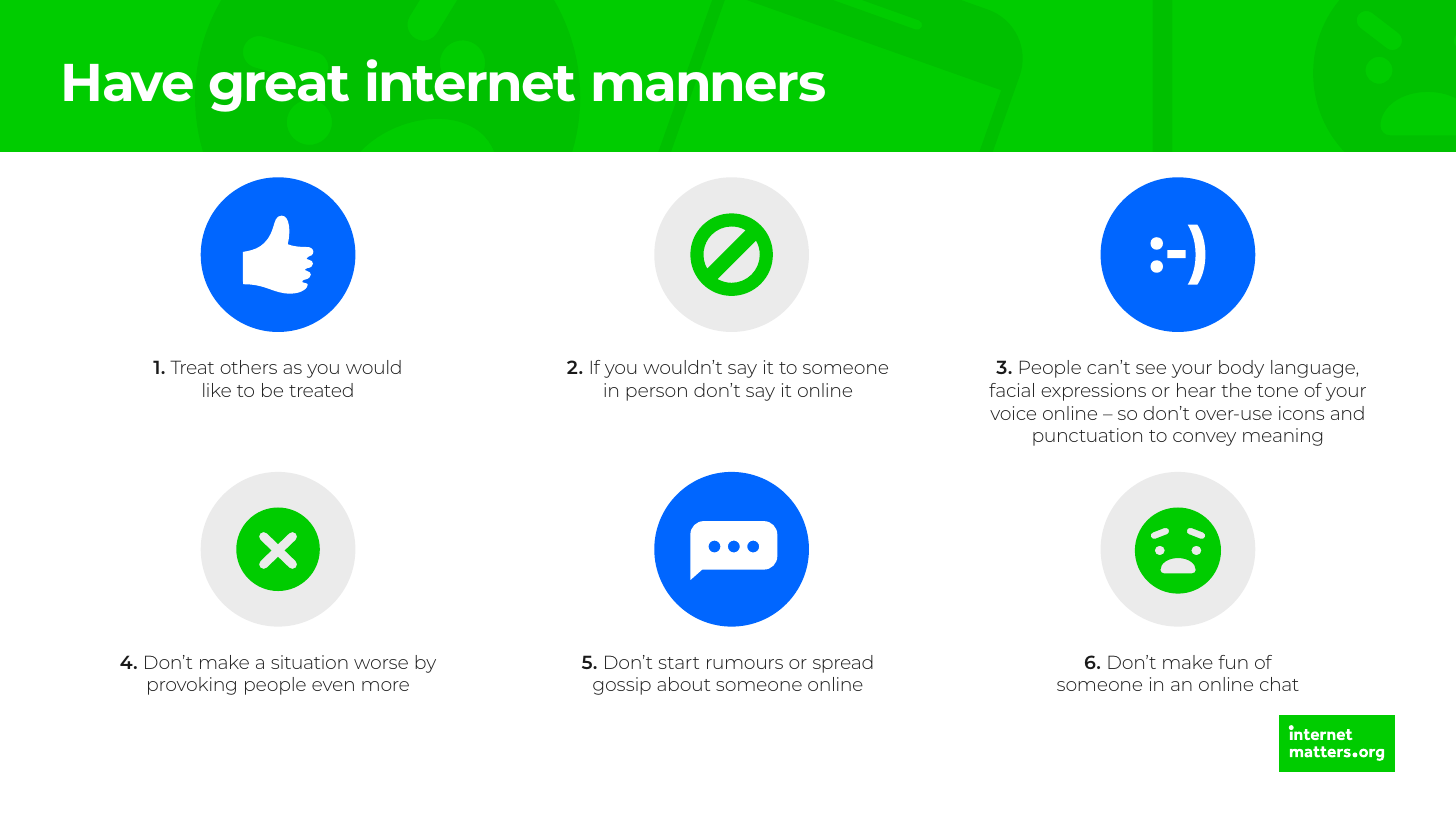  Describe the element at coordinates (1204, 439) in the screenshot. I see `convey` at that location.
